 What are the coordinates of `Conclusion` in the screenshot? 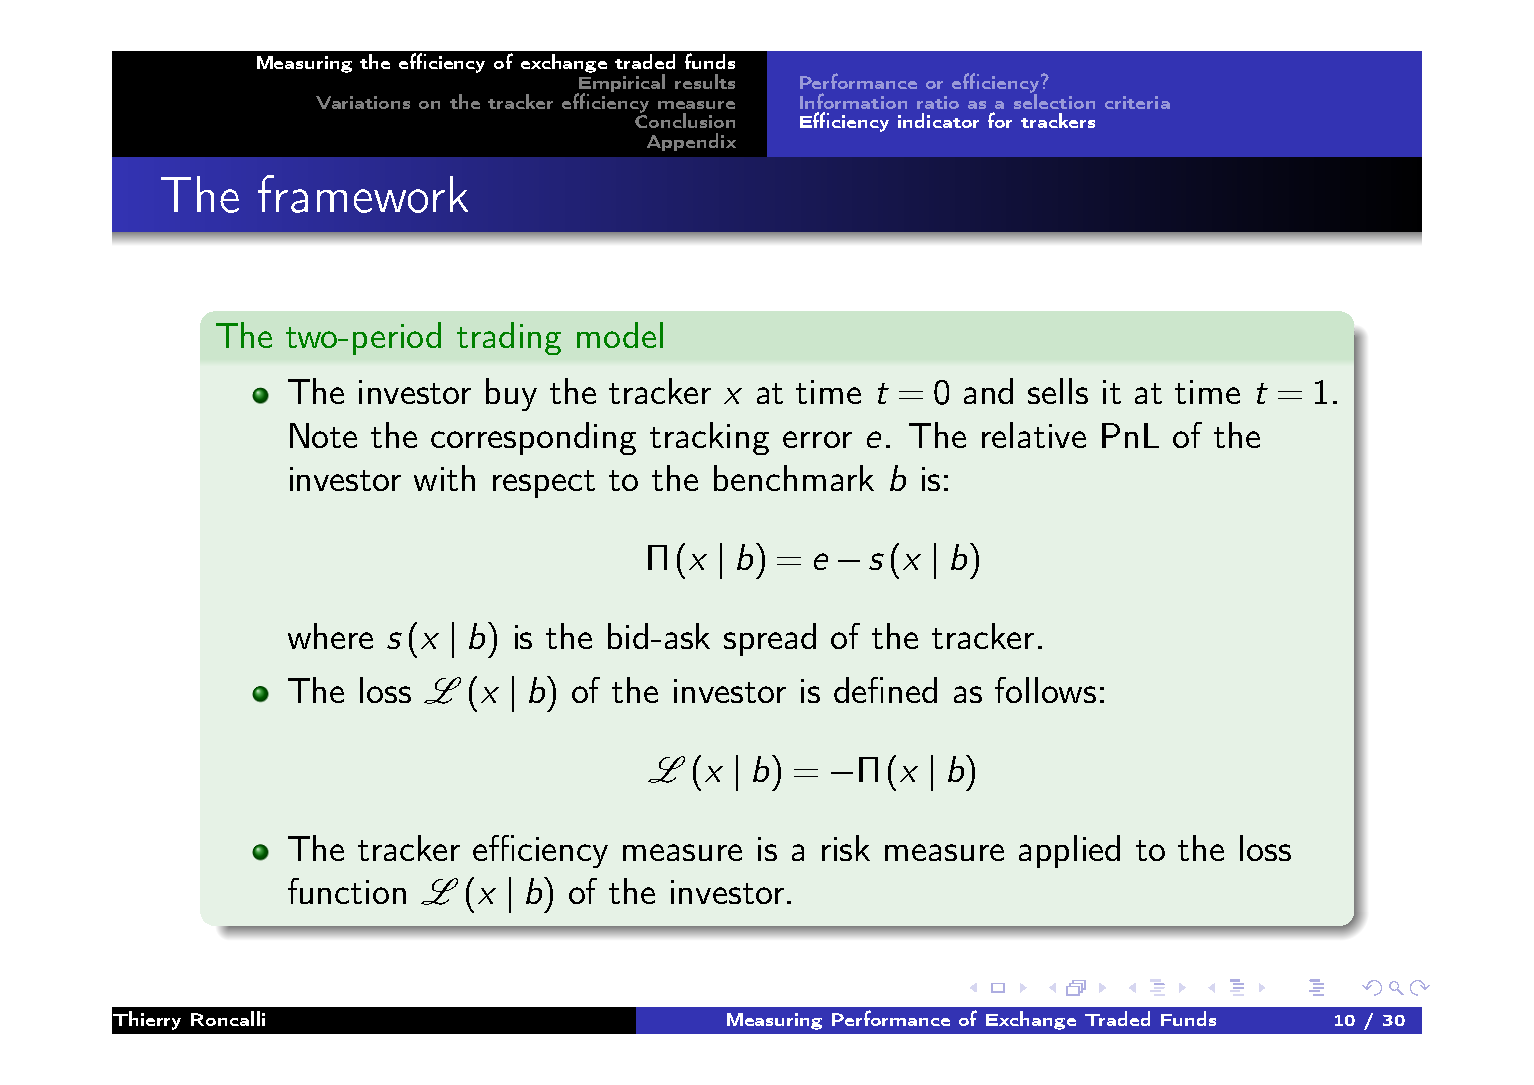 It's located at (685, 119).
